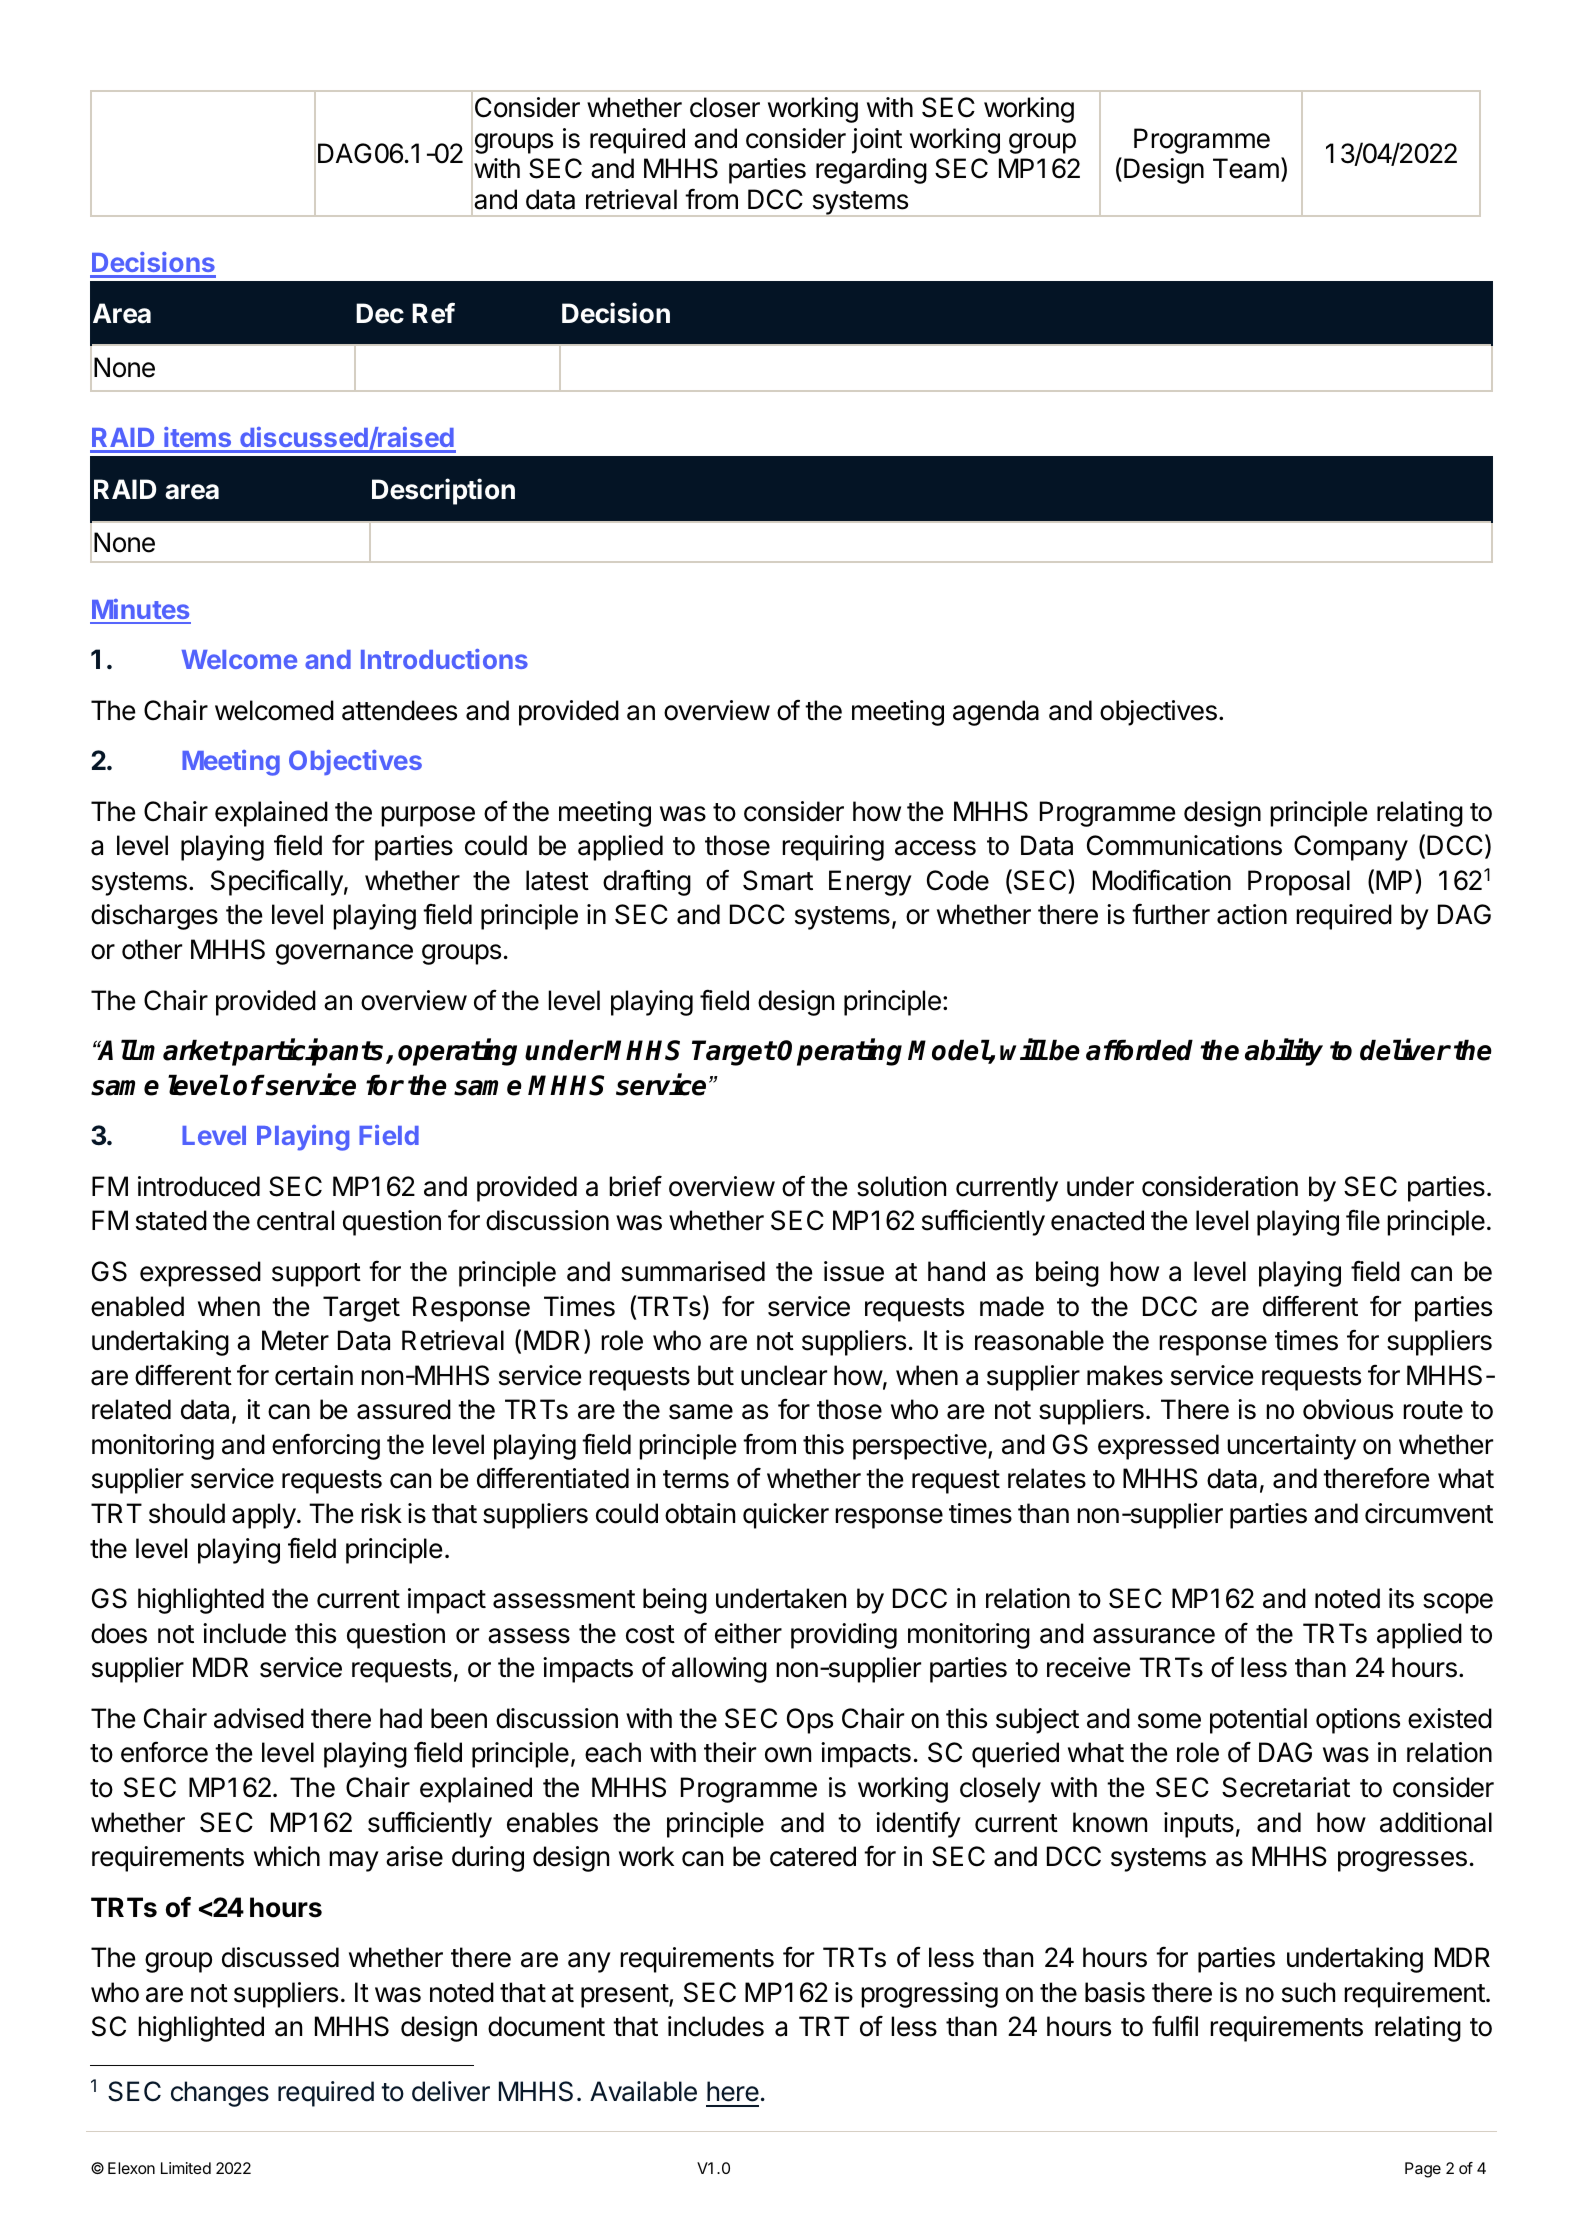 This image has width=1583, height=2239. What do you see at coordinates (871, 171) in the image?
I see `regarding` at bounding box center [871, 171].
